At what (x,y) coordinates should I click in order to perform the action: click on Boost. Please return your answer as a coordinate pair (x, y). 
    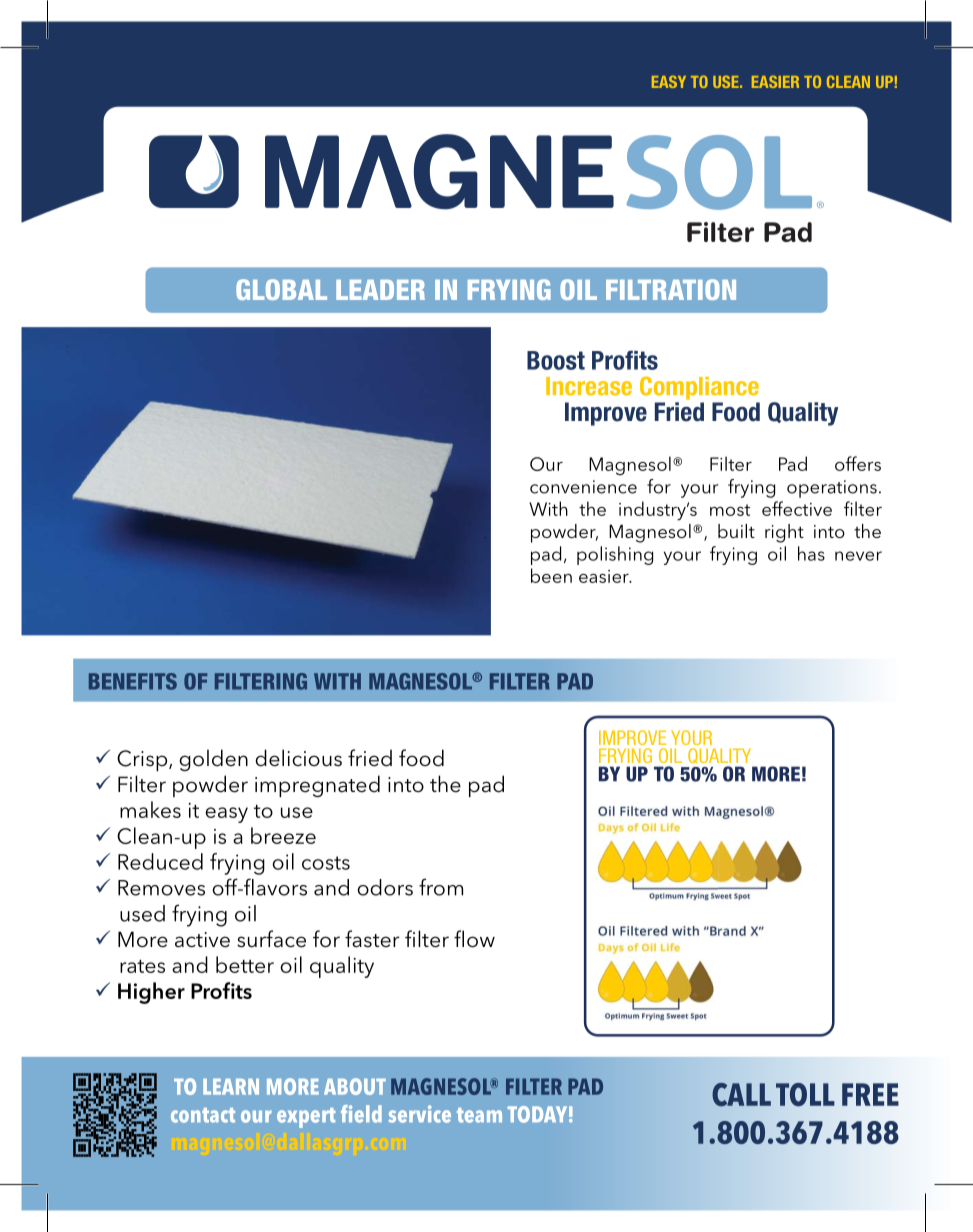
    Looking at the image, I should click on (556, 360).
